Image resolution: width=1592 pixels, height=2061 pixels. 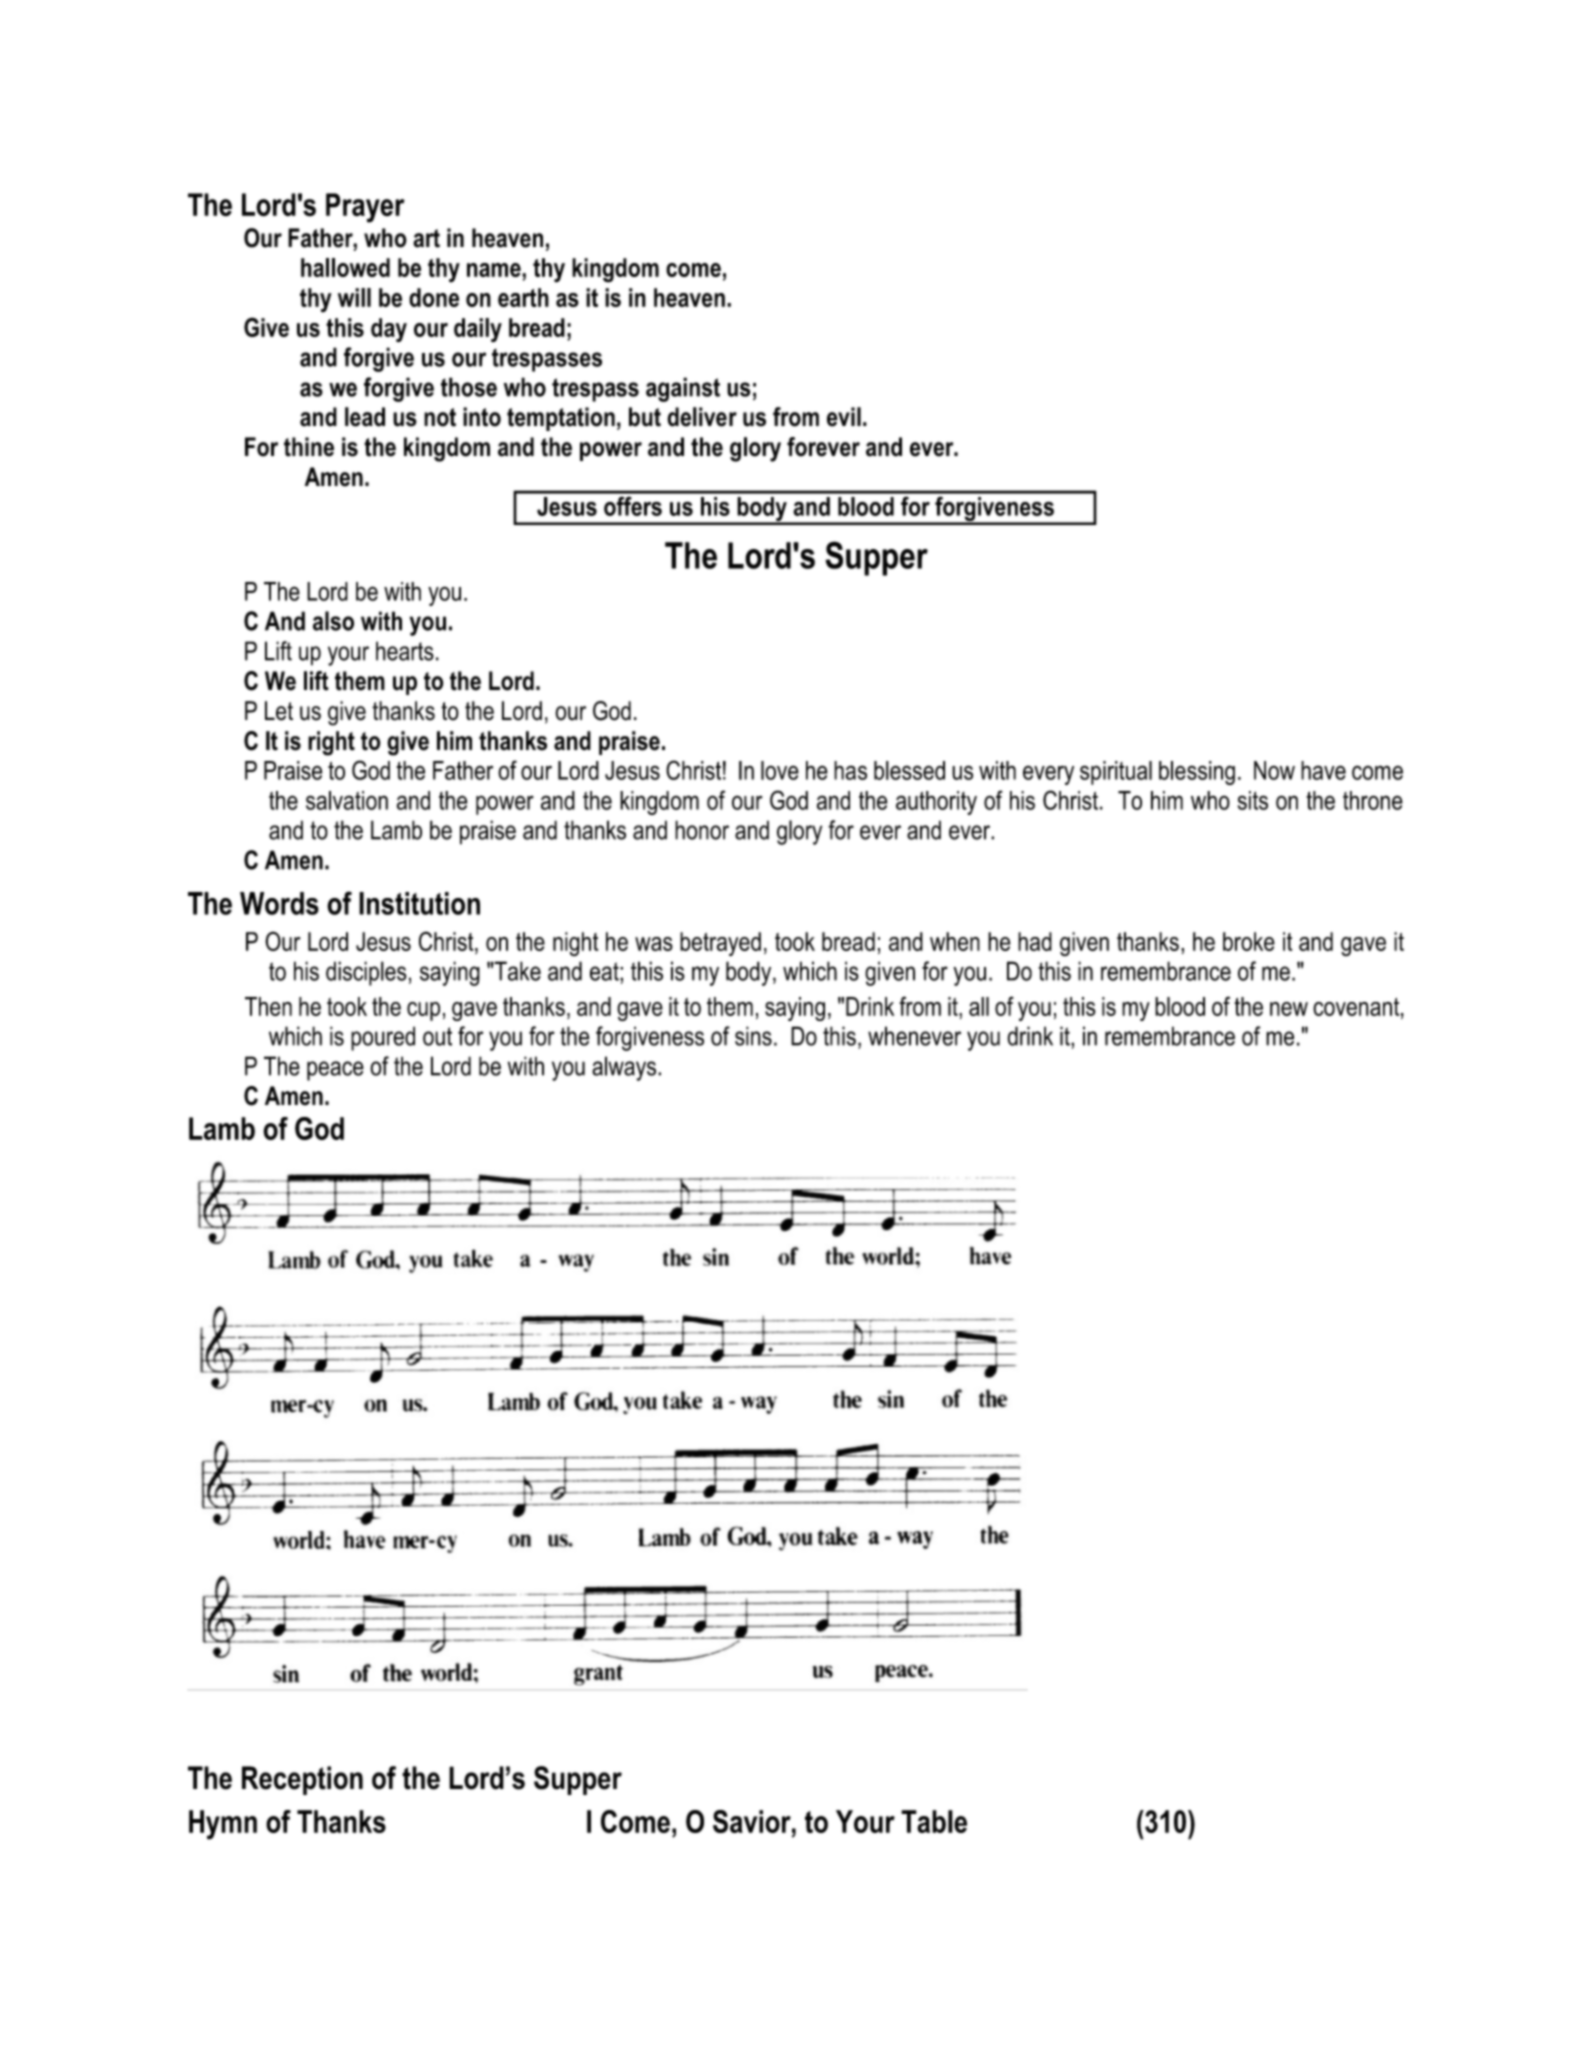 What do you see at coordinates (302, 1780) in the document?
I see `Reception` at bounding box center [302, 1780].
